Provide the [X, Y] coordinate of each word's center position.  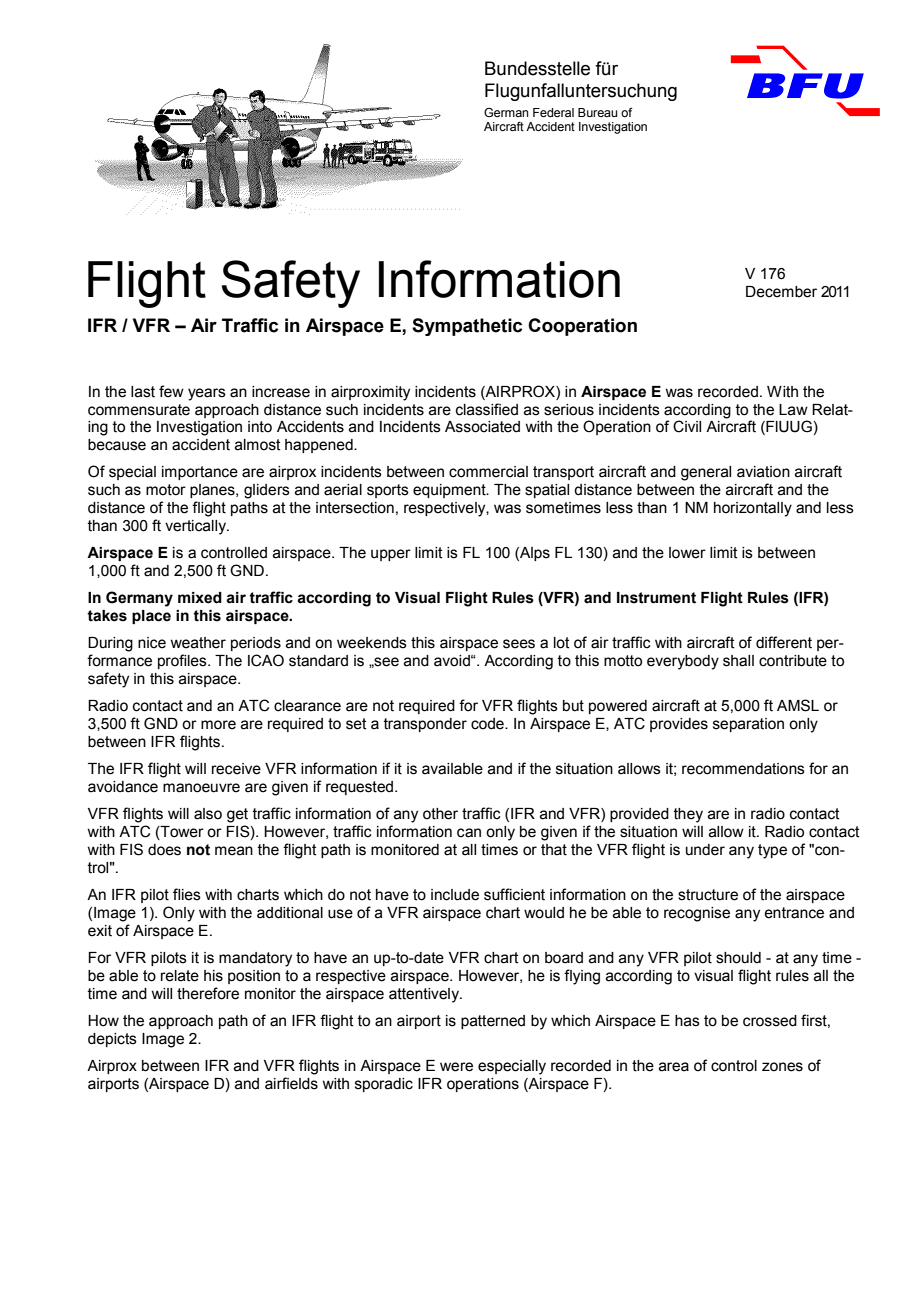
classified [487, 409]
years [207, 394]
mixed [200, 598]
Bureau [597, 112]
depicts [112, 1040]
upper [391, 555]
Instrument [656, 598]
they [688, 815]
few [171, 391]
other [440, 814]
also [208, 814]
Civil [687, 426]
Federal [553, 112]
